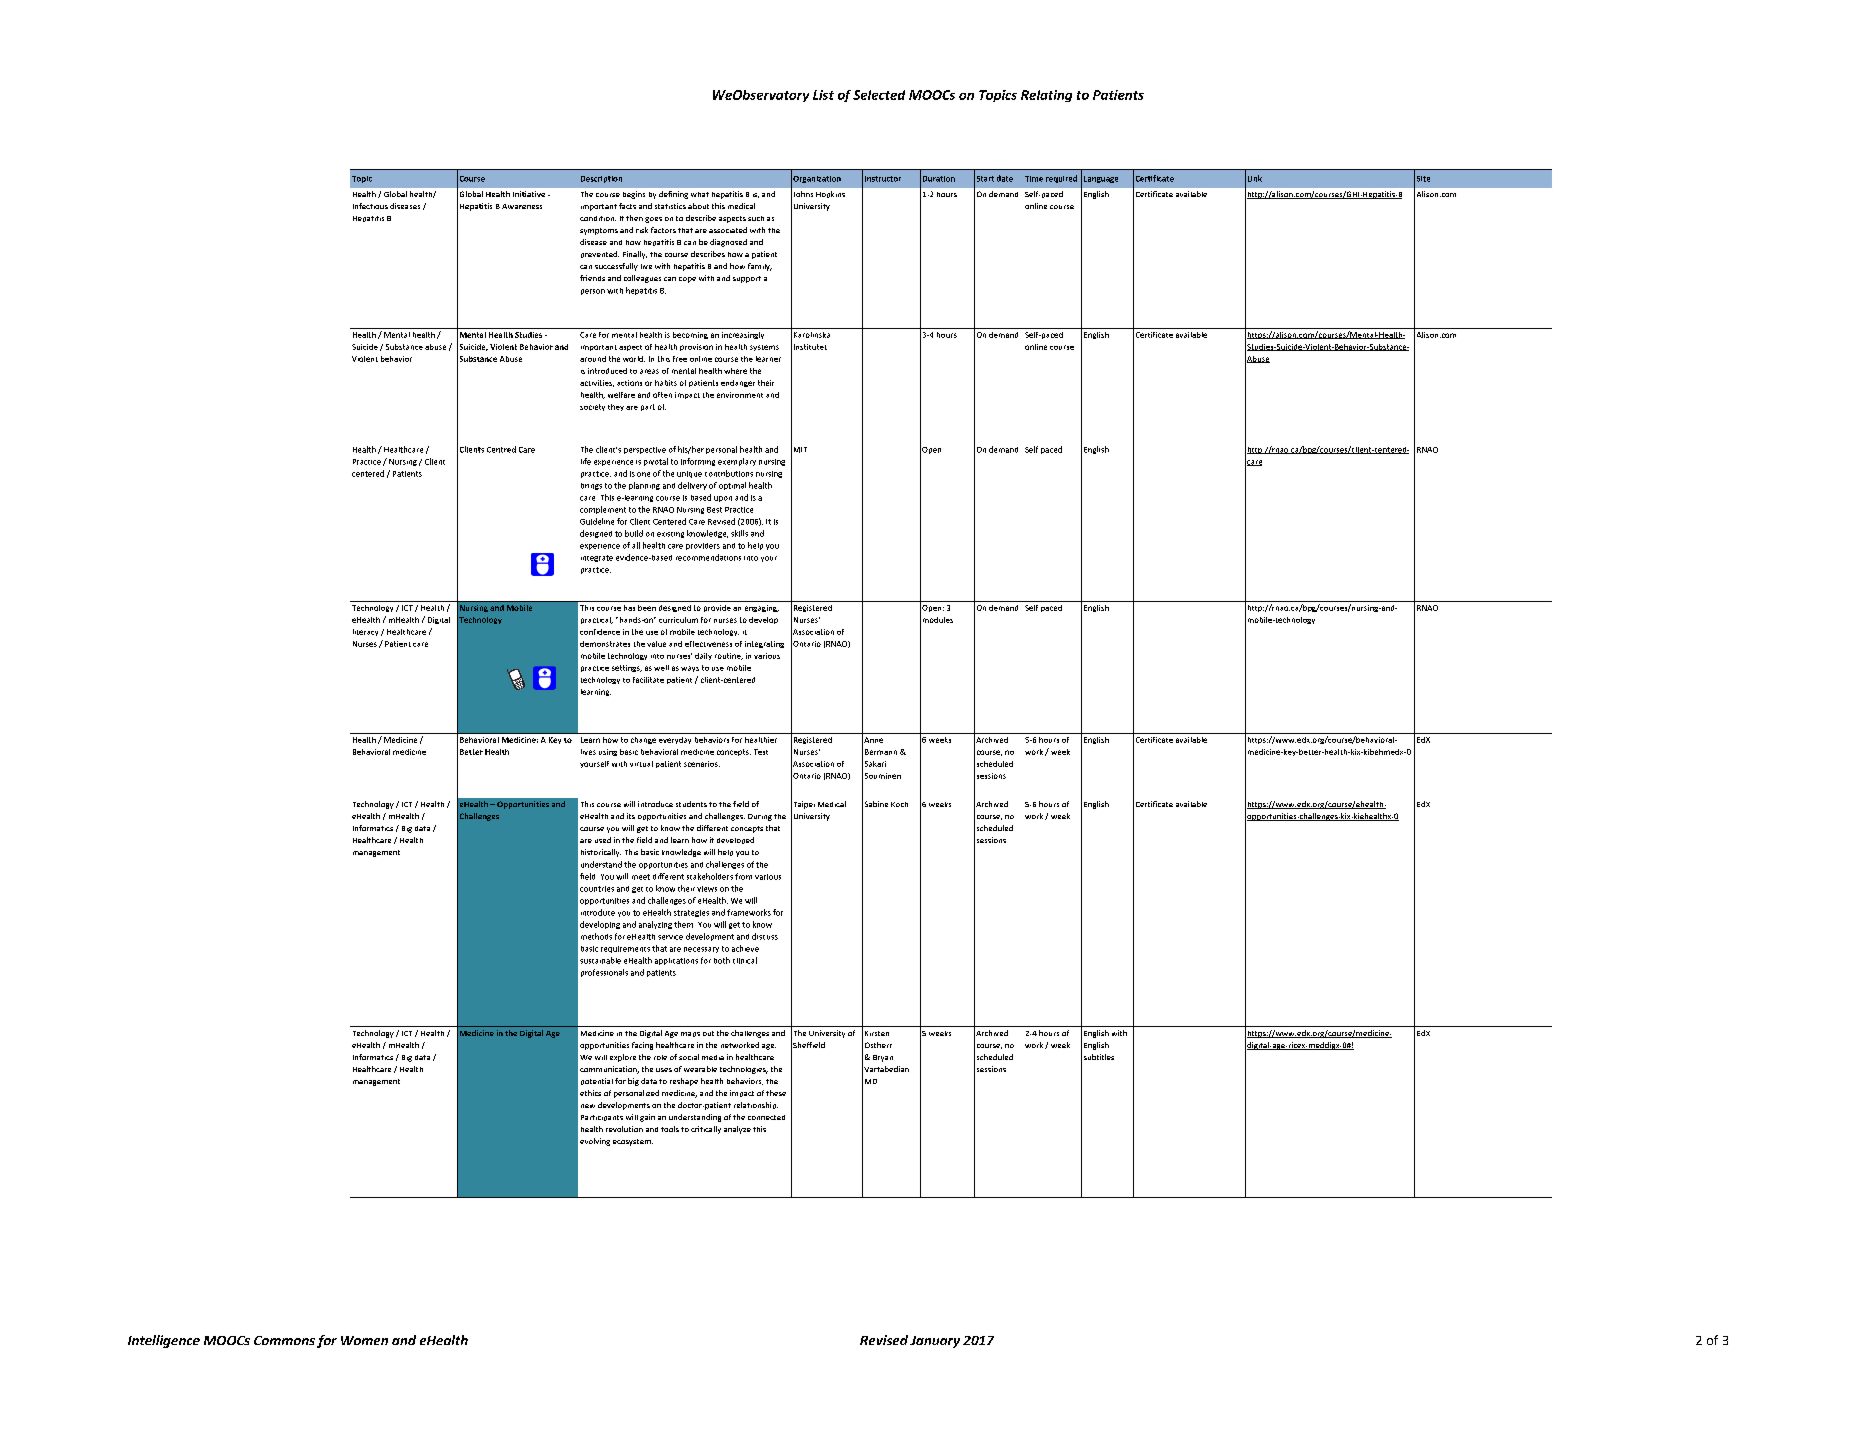 The width and height of the screenshot is (1857, 1435). What do you see at coordinates (633, 1142) in the screenshot?
I see `ecosystem` at bounding box center [633, 1142].
